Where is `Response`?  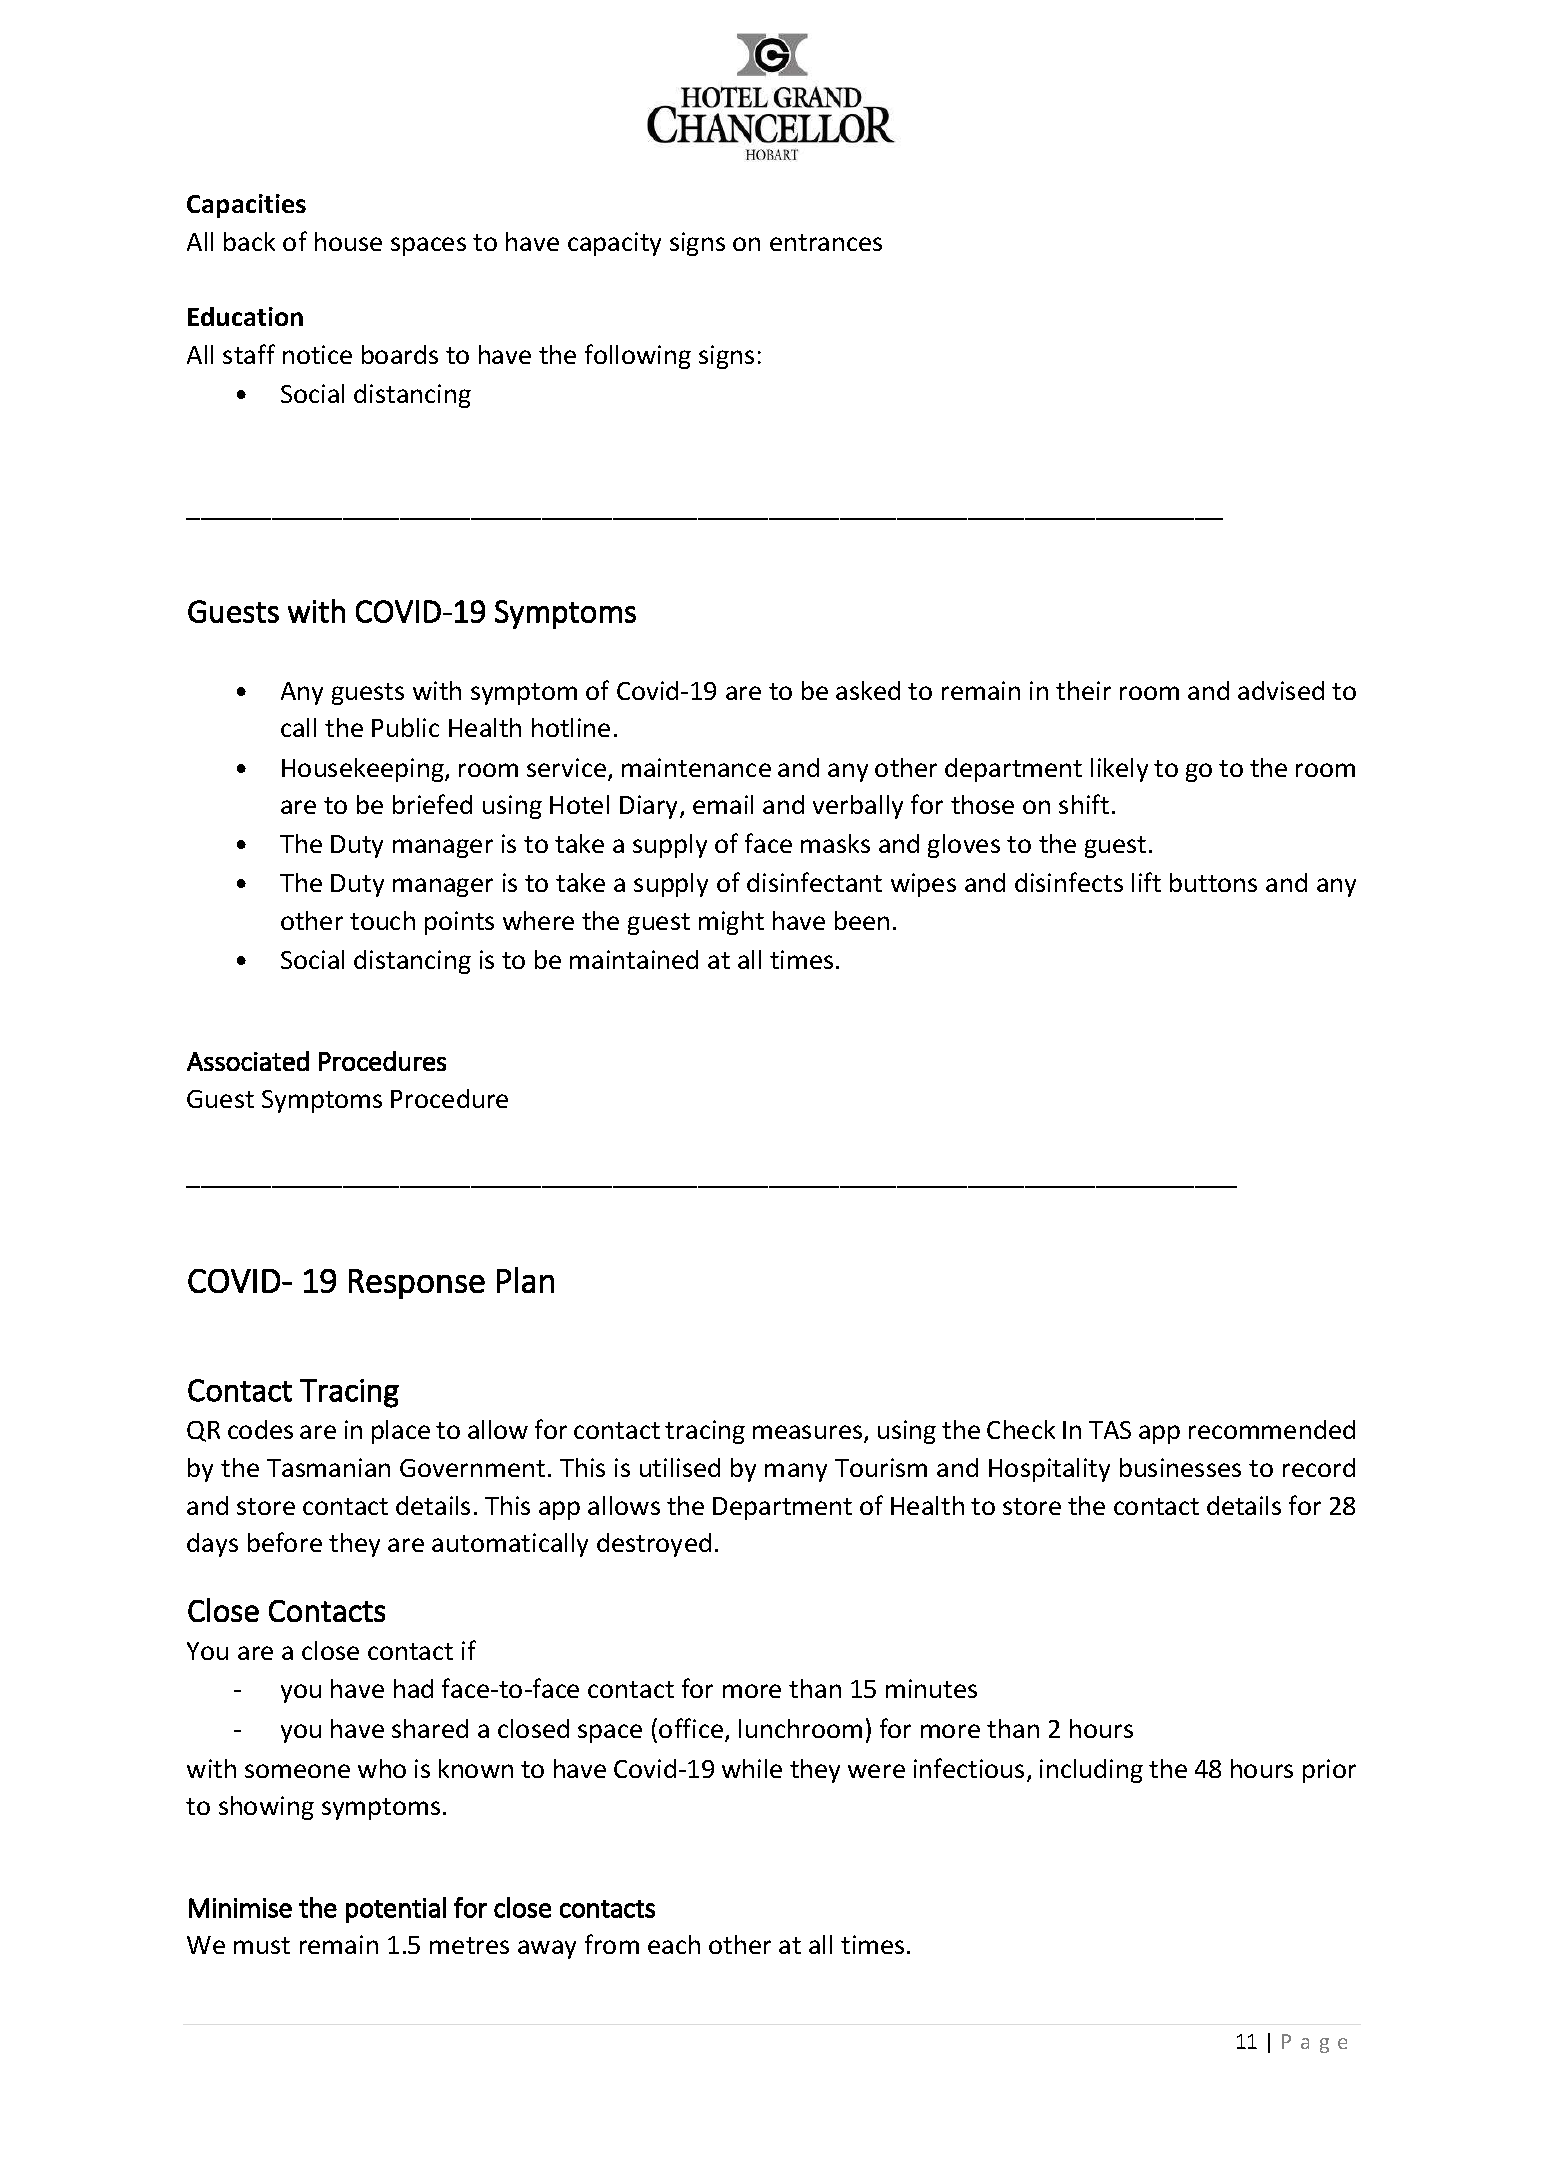 Response is located at coordinates (417, 1284).
